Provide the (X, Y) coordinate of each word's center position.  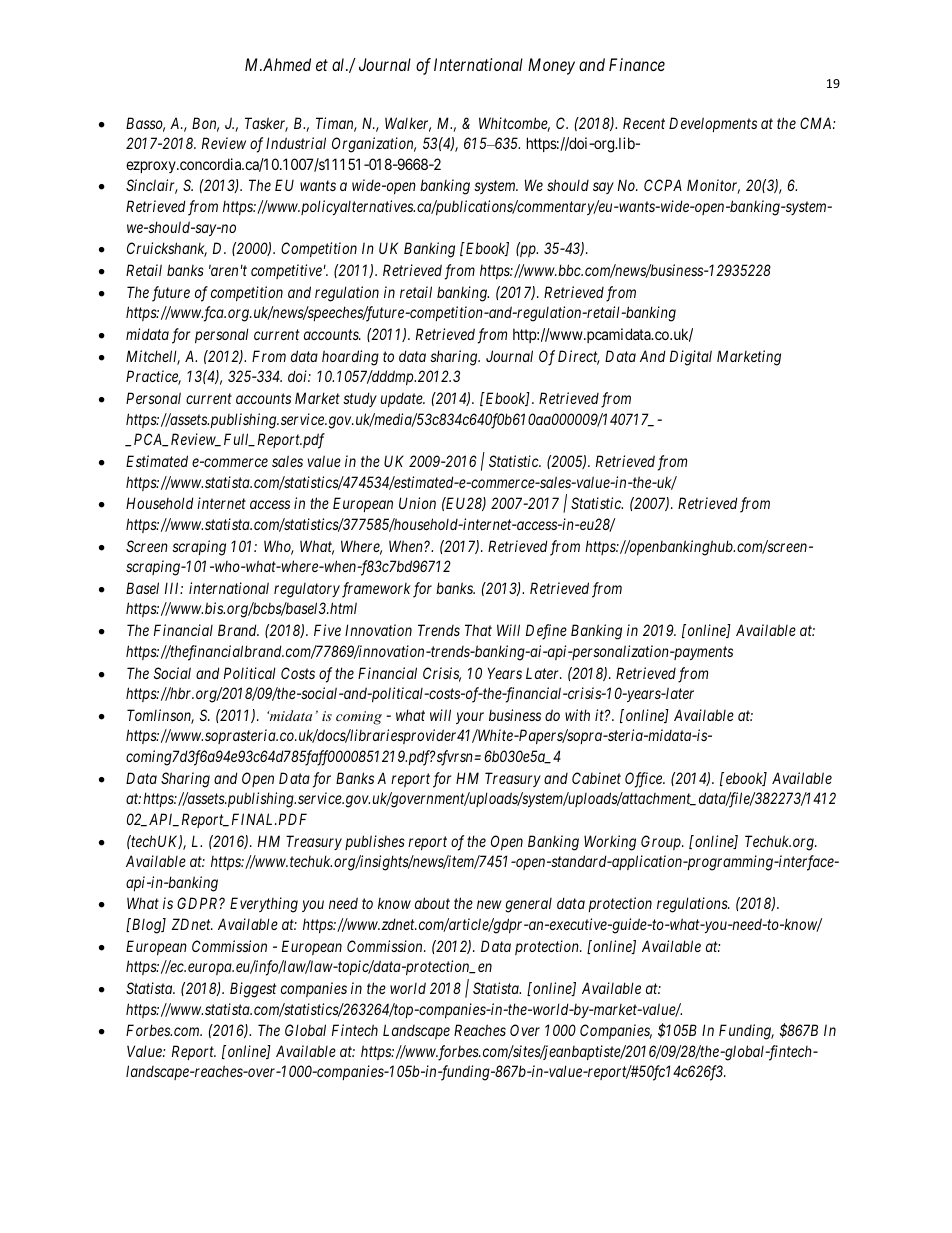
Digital (691, 358)
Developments (713, 124)
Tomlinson (160, 716)
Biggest (253, 990)
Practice (153, 377)
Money (551, 66)
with (577, 715)
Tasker (266, 124)
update (403, 400)
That (478, 630)
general (528, 905)
